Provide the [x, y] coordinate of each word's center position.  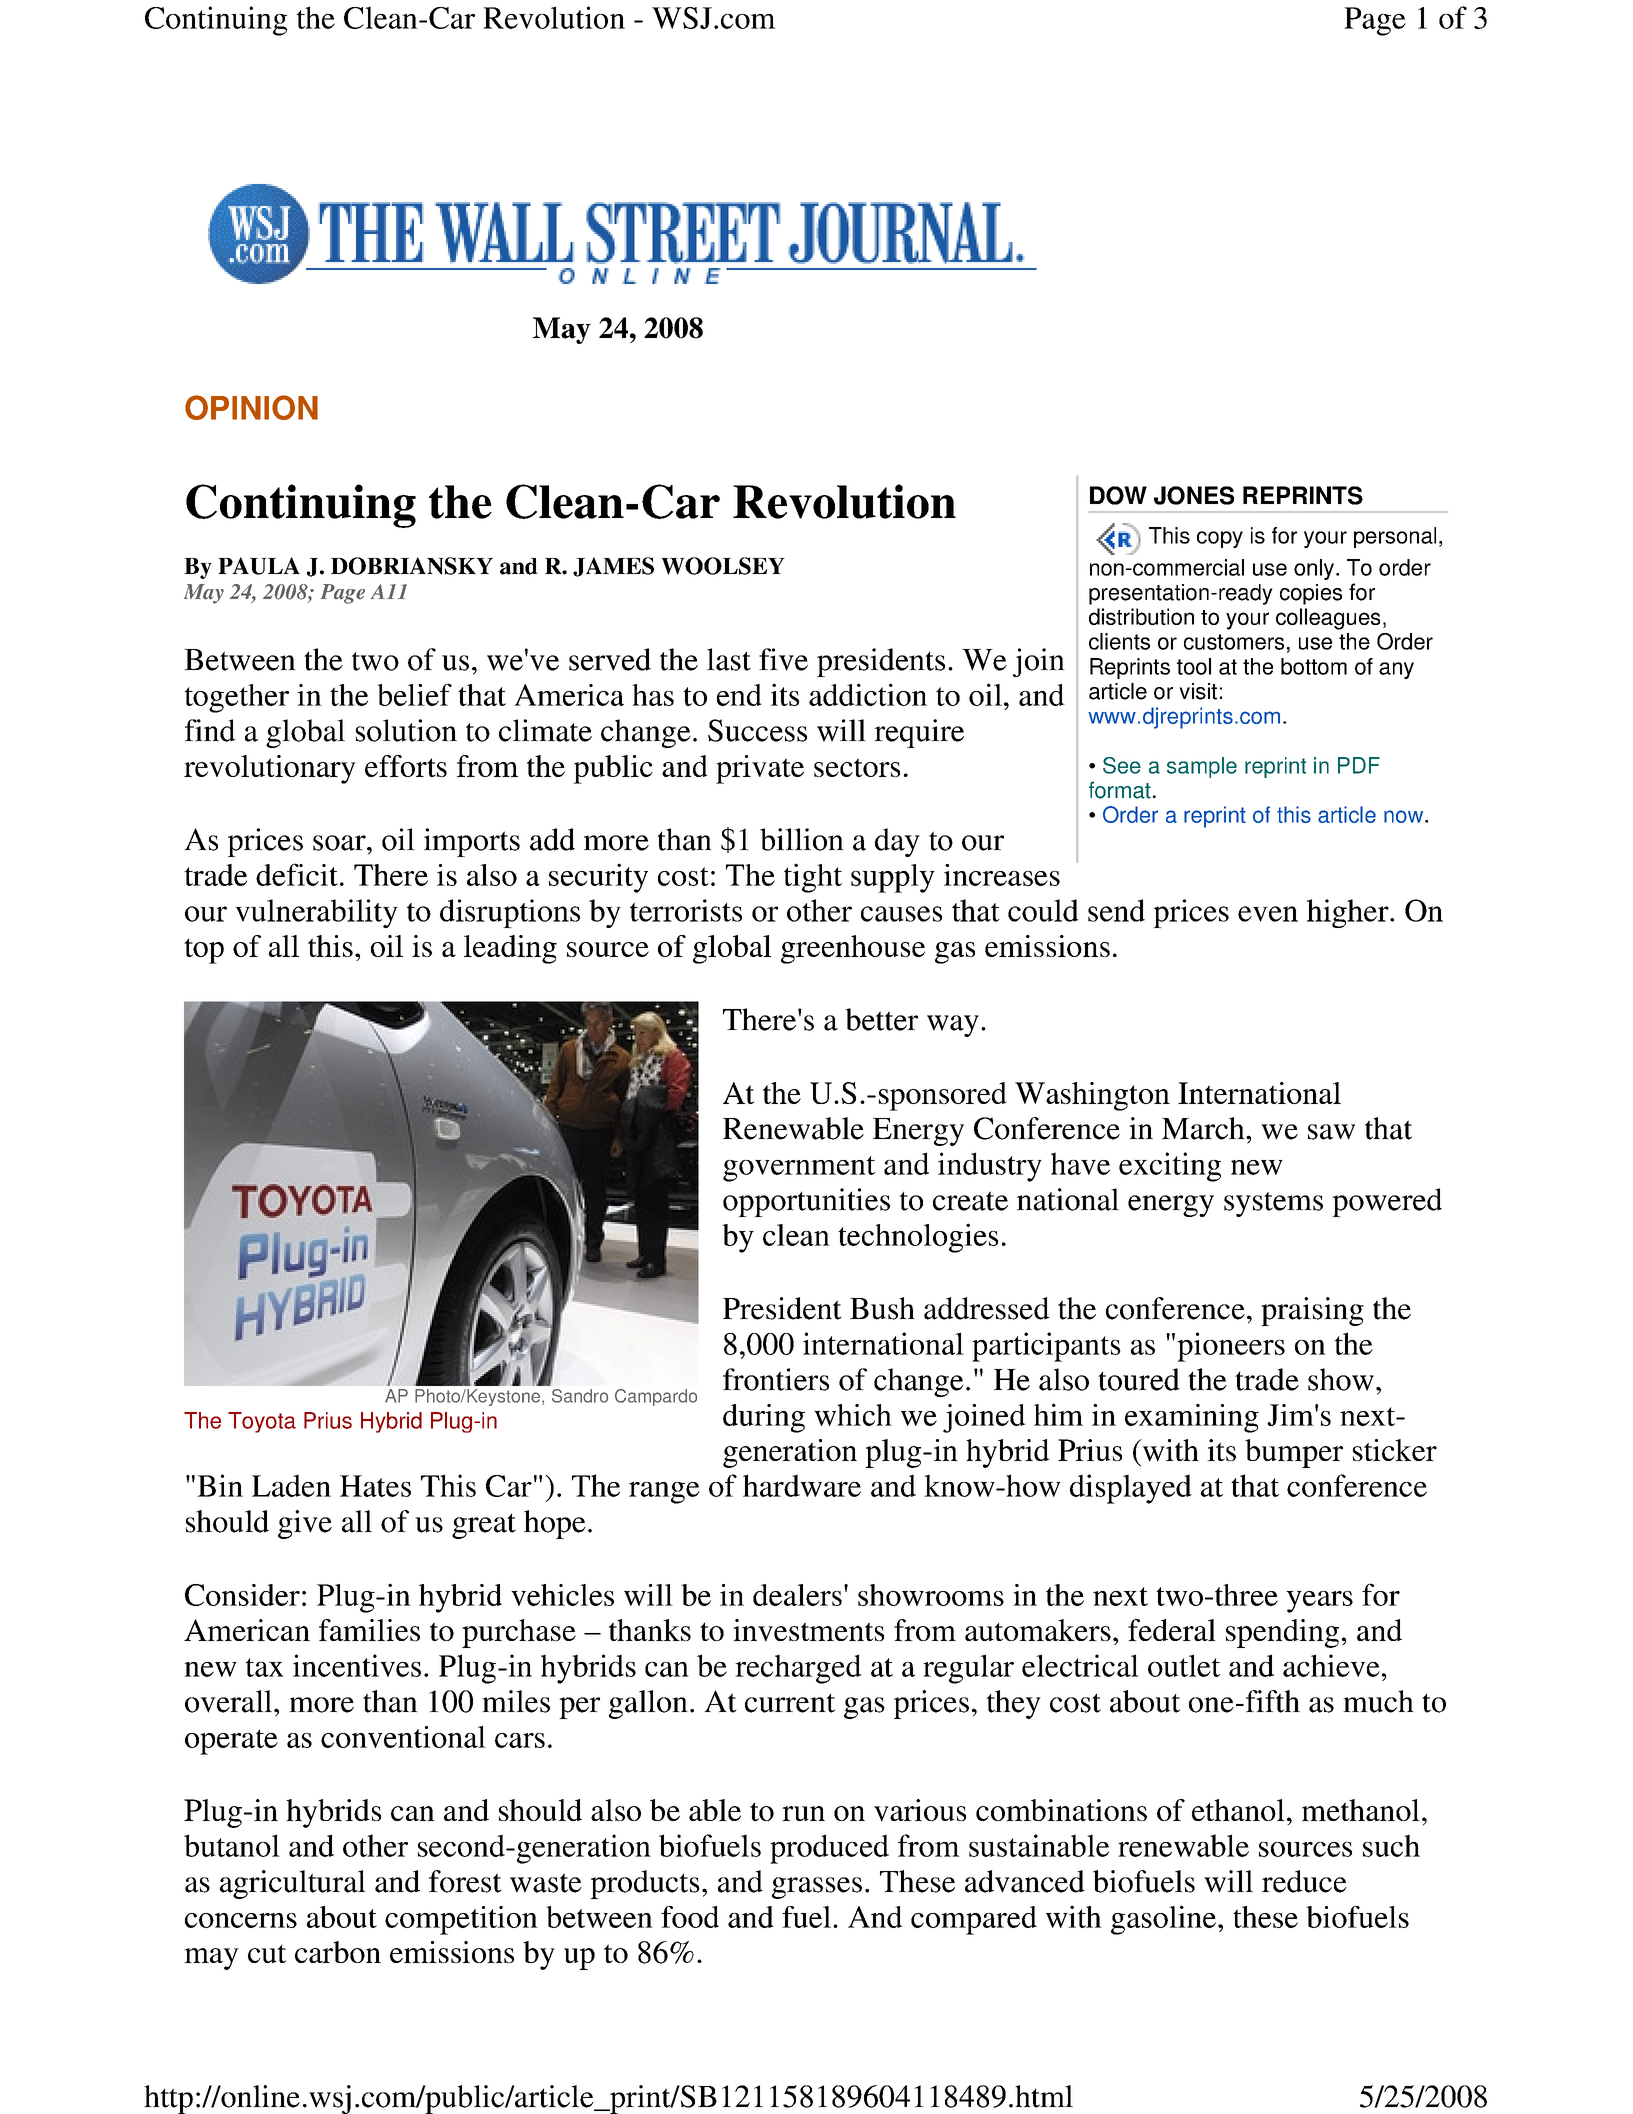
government [799, 1169]
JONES [1194, 495]
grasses [817, 1888]
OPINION [251, 407]
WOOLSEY [723, 566]
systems [1273, 1204]
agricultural [293, 1884]
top [204, 951]
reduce [1304, 1881]
